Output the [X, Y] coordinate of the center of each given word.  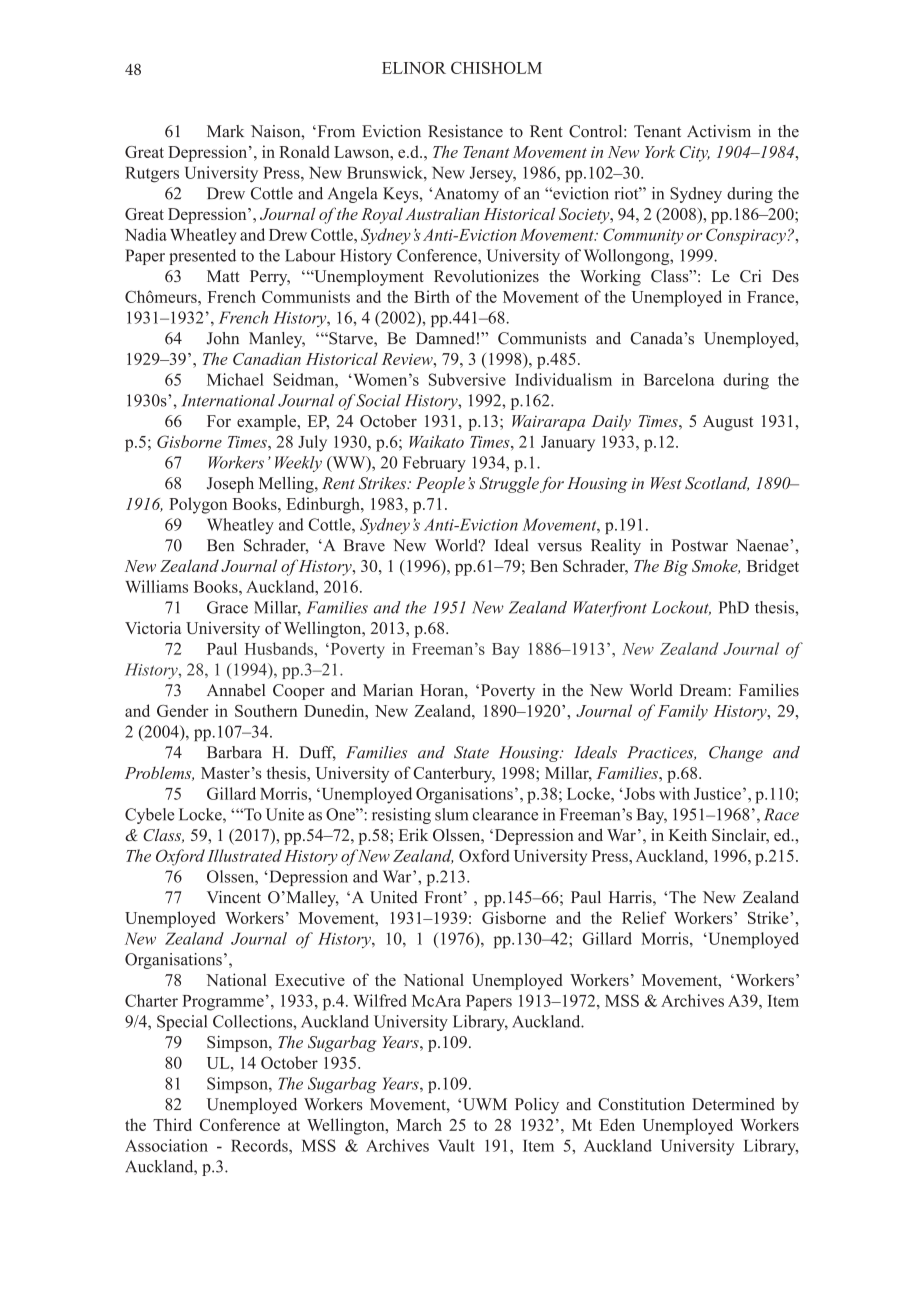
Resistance [465, 131]
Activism [719, 131]
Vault [456, 1145]
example [268, 422]
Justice [719, 793]
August [728, 423]
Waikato [436, 441]
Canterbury [454, 774]
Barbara [234, 752]
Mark [225, 131]
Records [260, 1145]
